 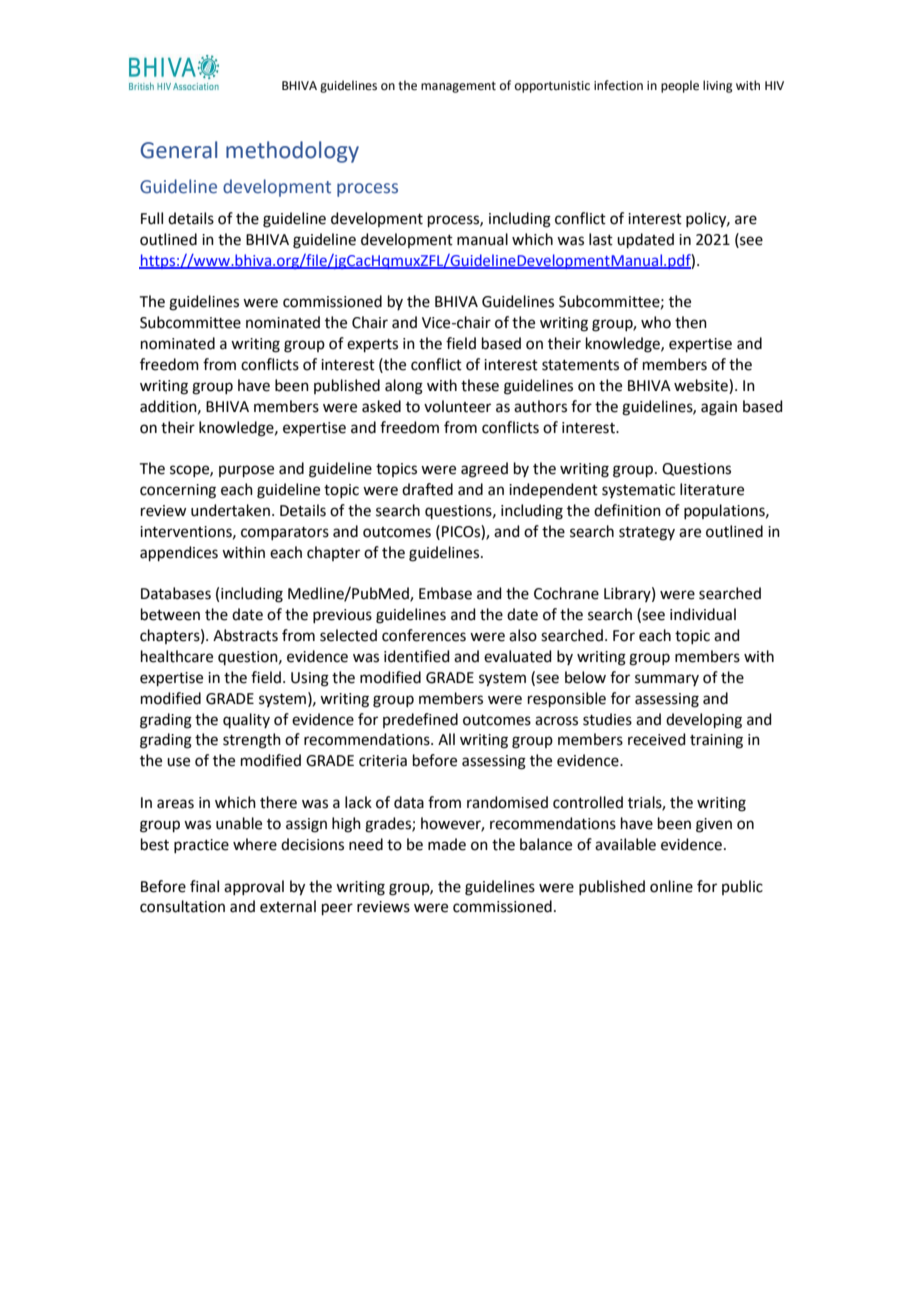 I want to click on experts, so click(x=372, y=345).
